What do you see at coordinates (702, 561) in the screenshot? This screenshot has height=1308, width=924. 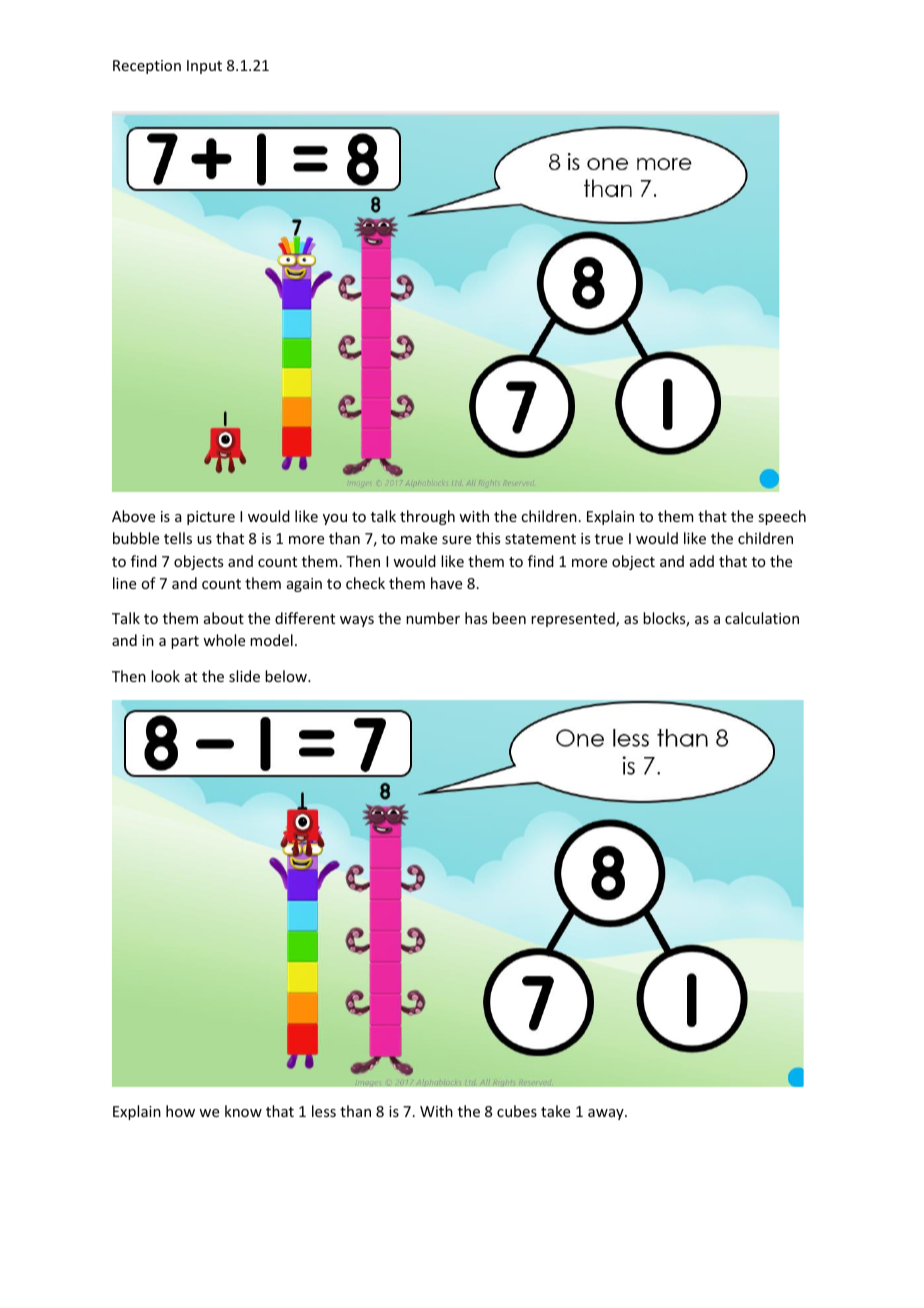 I see `add` at bounding box center [702, 561].
